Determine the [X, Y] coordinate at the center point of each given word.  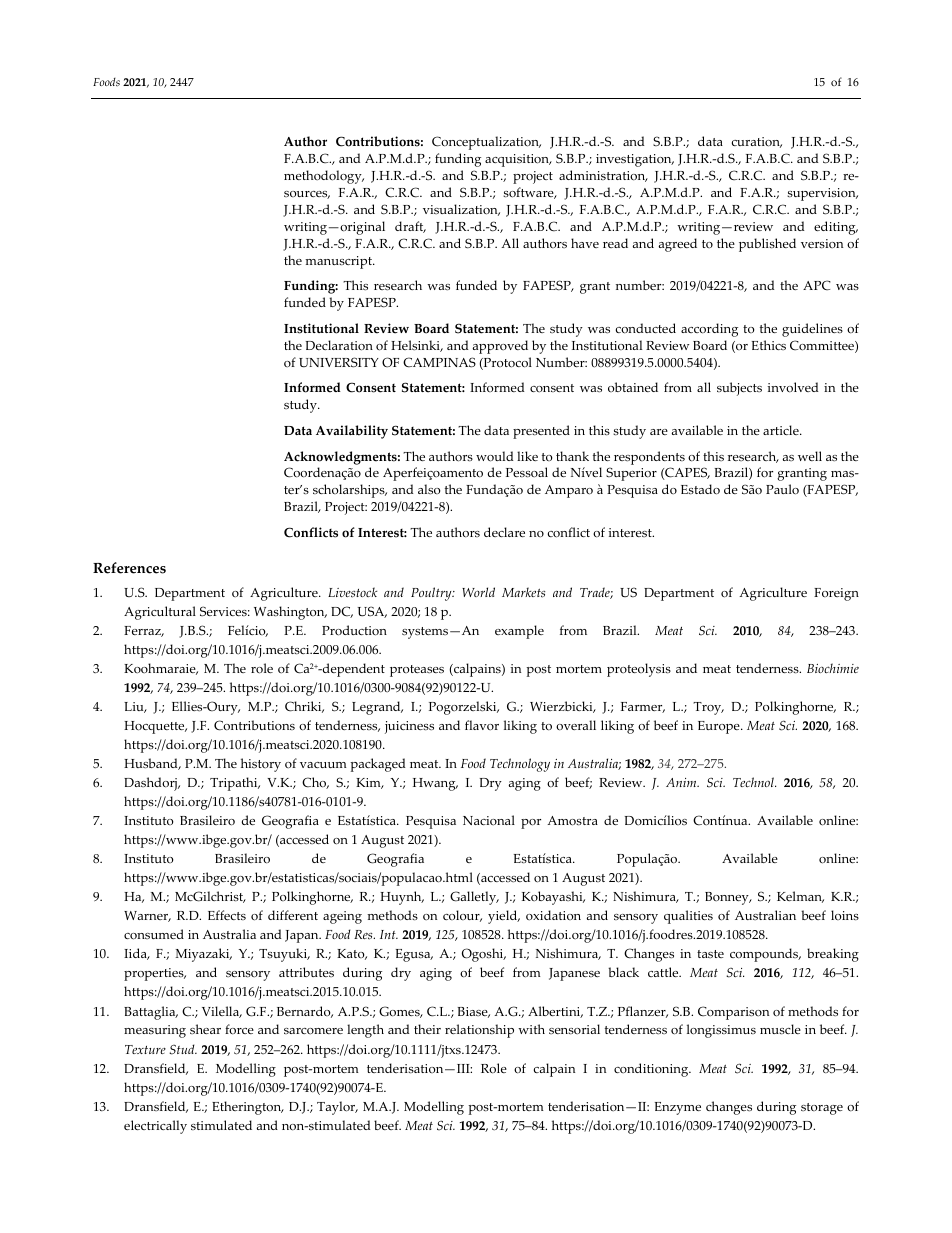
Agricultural [160, 613]
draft [410, 227]
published [767, 245]
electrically [155, 1127]
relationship [479, 1031]
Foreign [836, 594]
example [519, 632]
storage [822, 1109]
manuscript [339, 262]
